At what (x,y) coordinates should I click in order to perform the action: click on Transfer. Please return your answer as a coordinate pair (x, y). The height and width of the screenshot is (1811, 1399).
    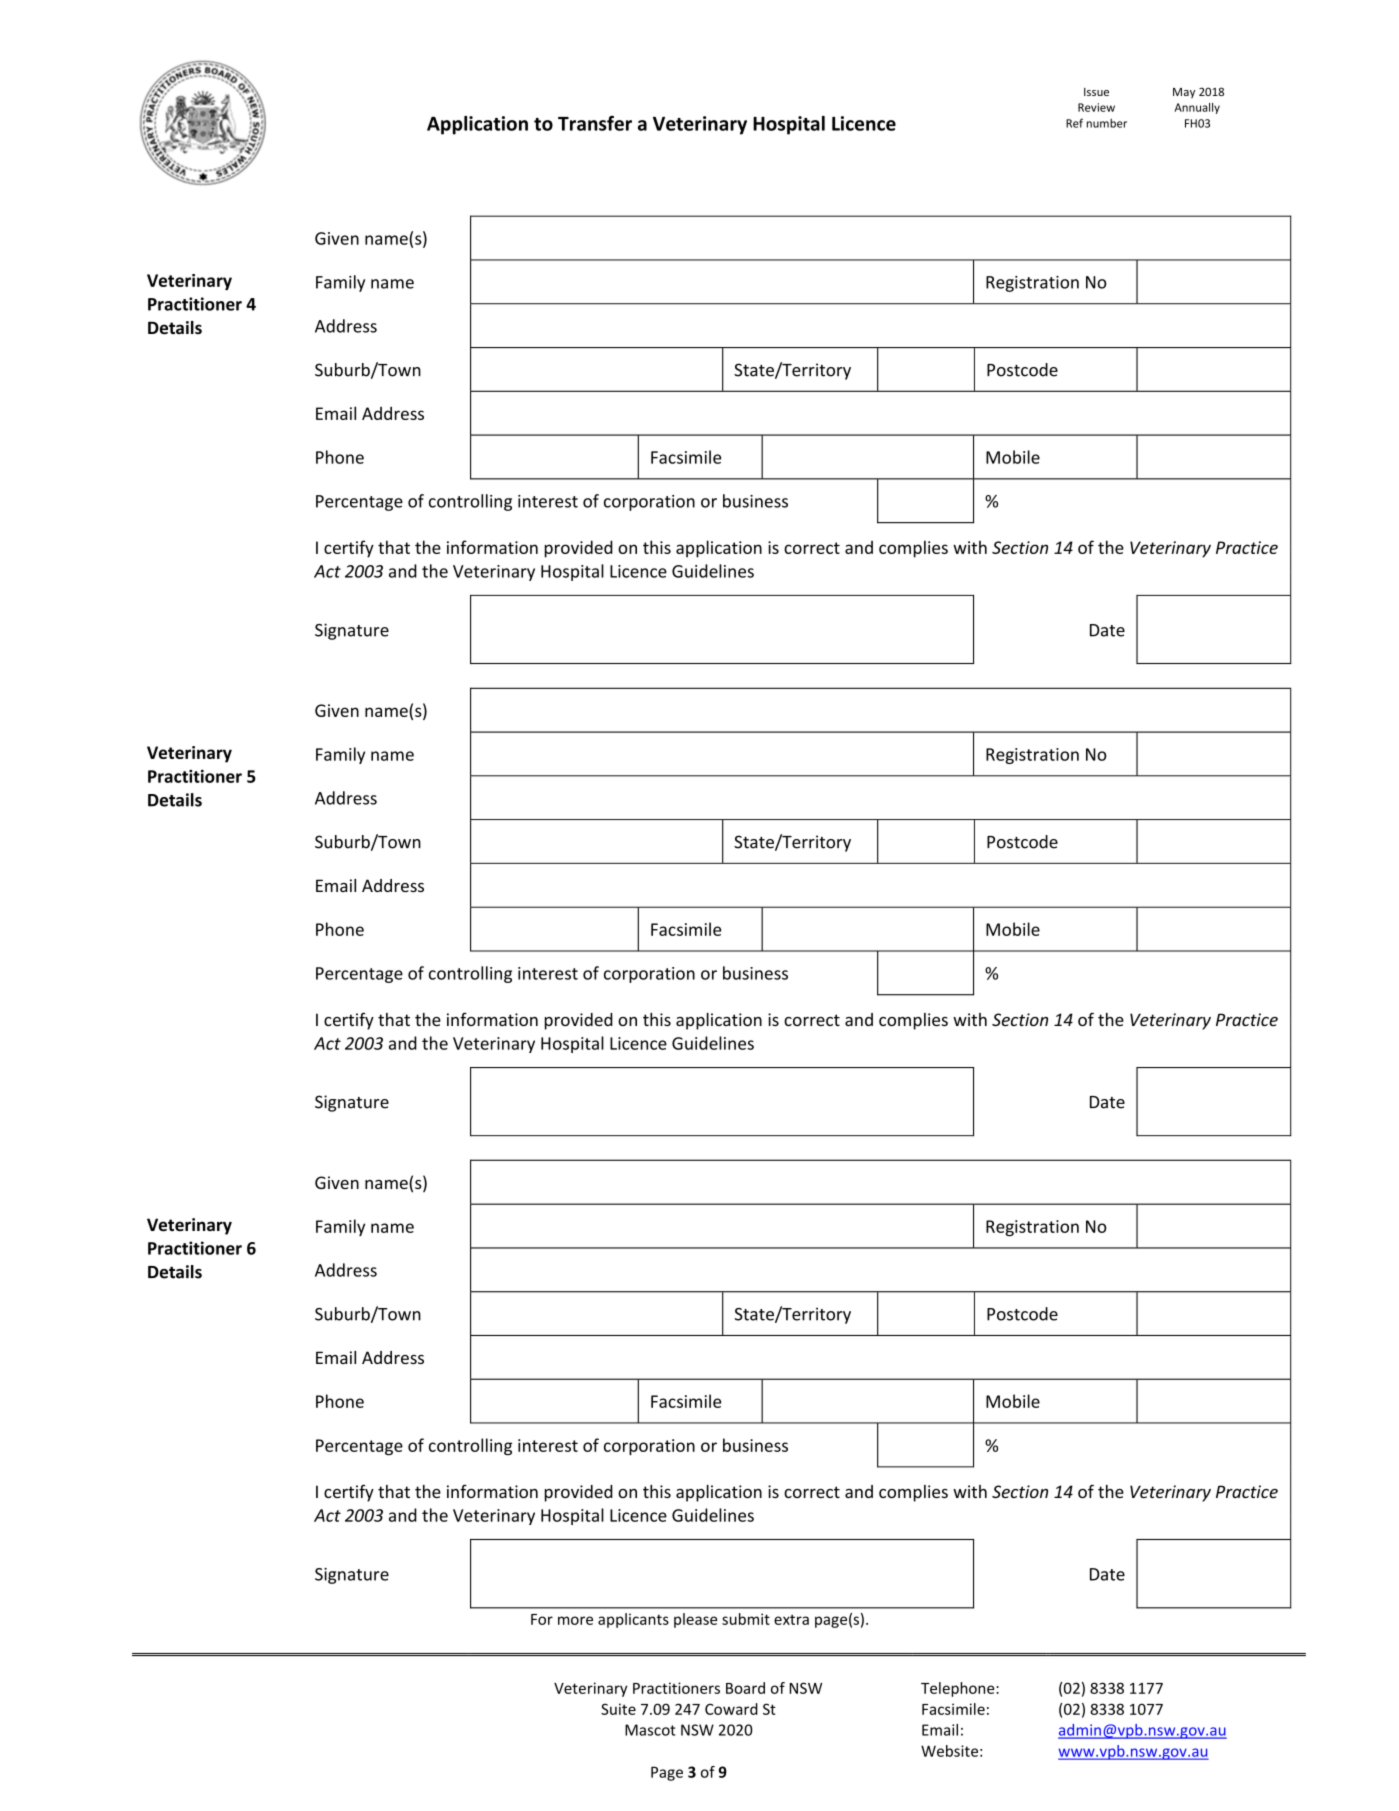
    Looking at the image, I should click on (595, 123).
